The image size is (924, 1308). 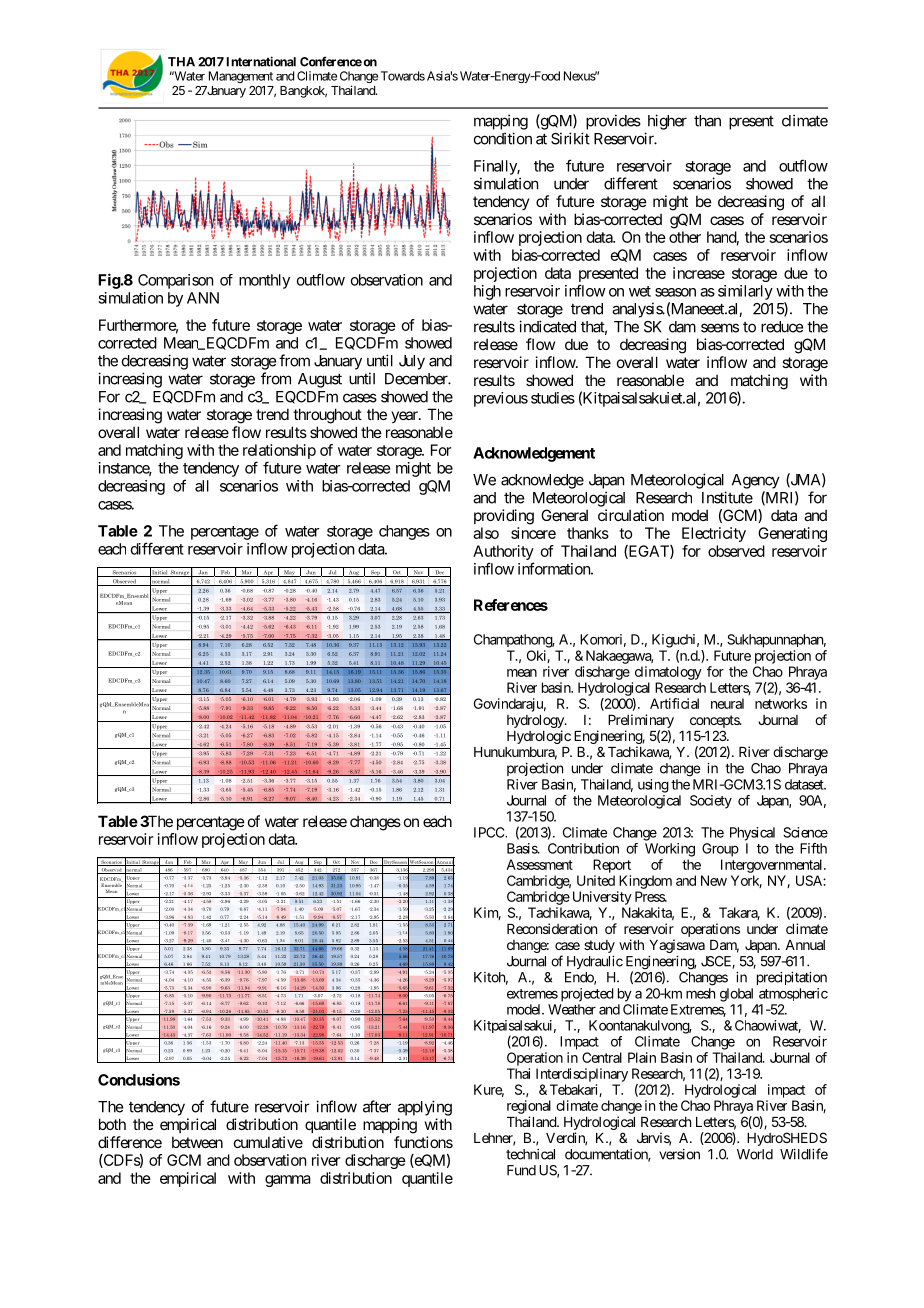 What do you see at coordinates (197, 1142) in the screenshot?
I see `between` at bounding box center [197, 1142].
